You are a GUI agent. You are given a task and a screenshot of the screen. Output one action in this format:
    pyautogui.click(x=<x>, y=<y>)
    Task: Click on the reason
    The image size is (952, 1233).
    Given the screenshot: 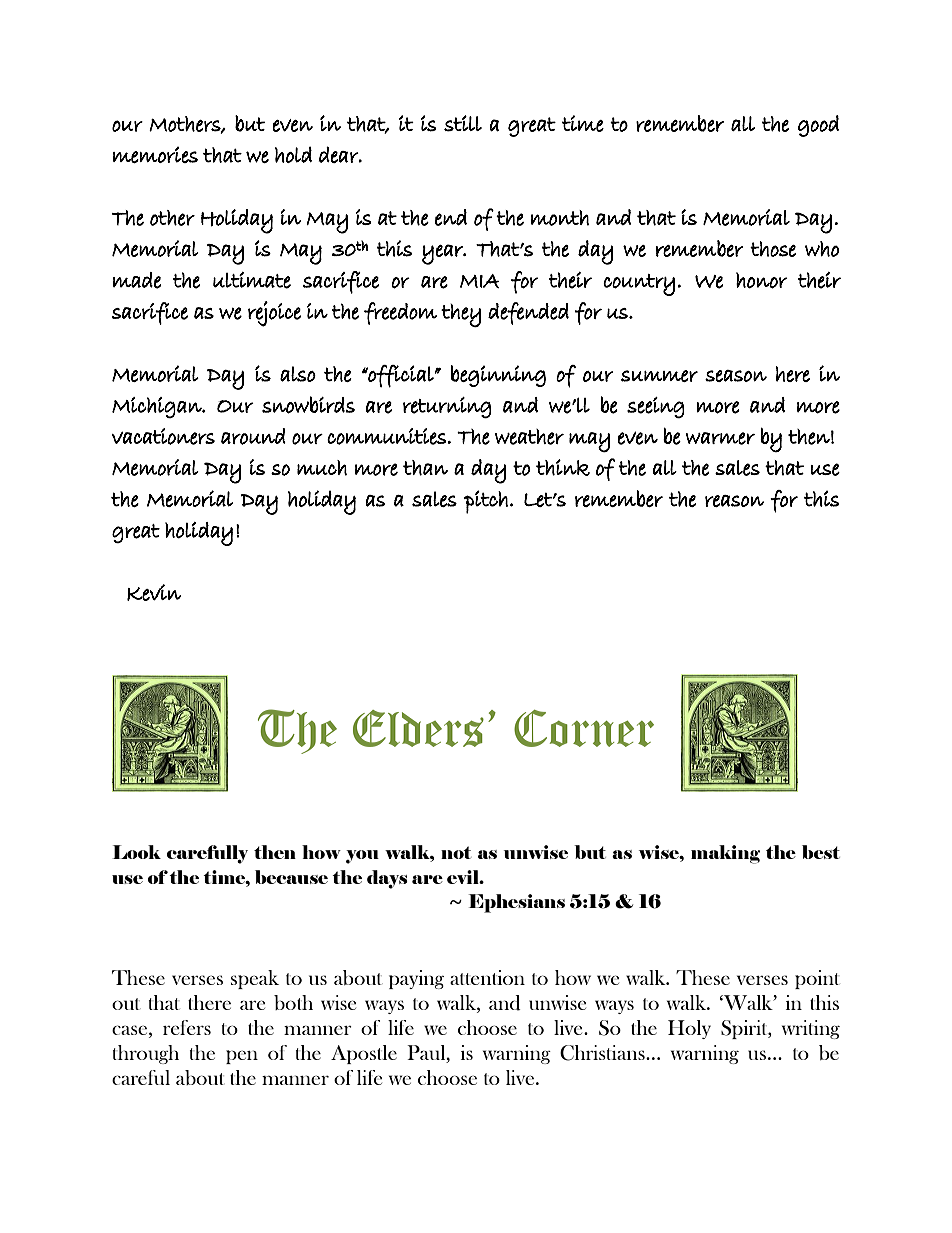 What is the action you would take?
    pyautogui.click(x=734, y=501)
